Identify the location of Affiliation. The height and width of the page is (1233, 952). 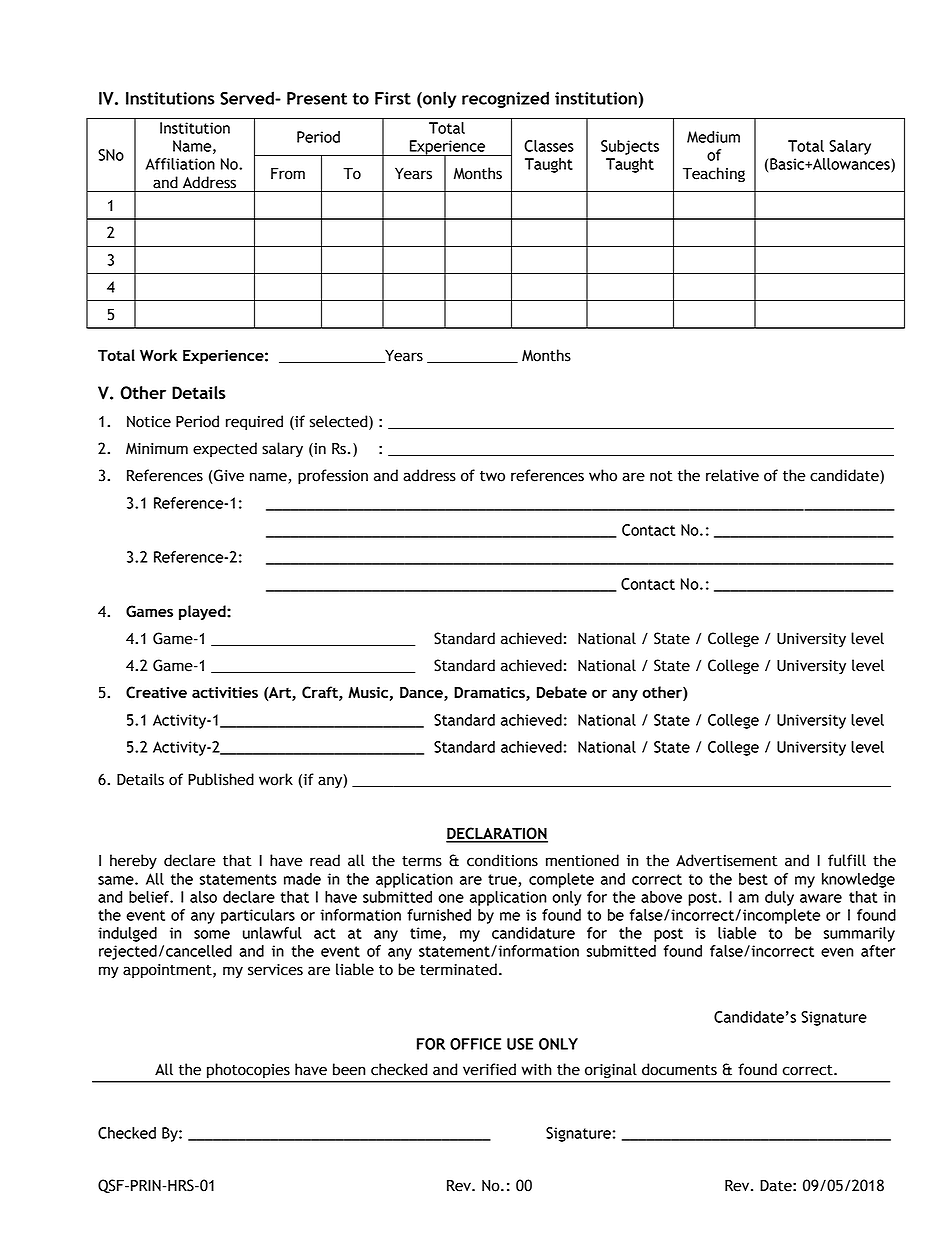
(180, 164).
